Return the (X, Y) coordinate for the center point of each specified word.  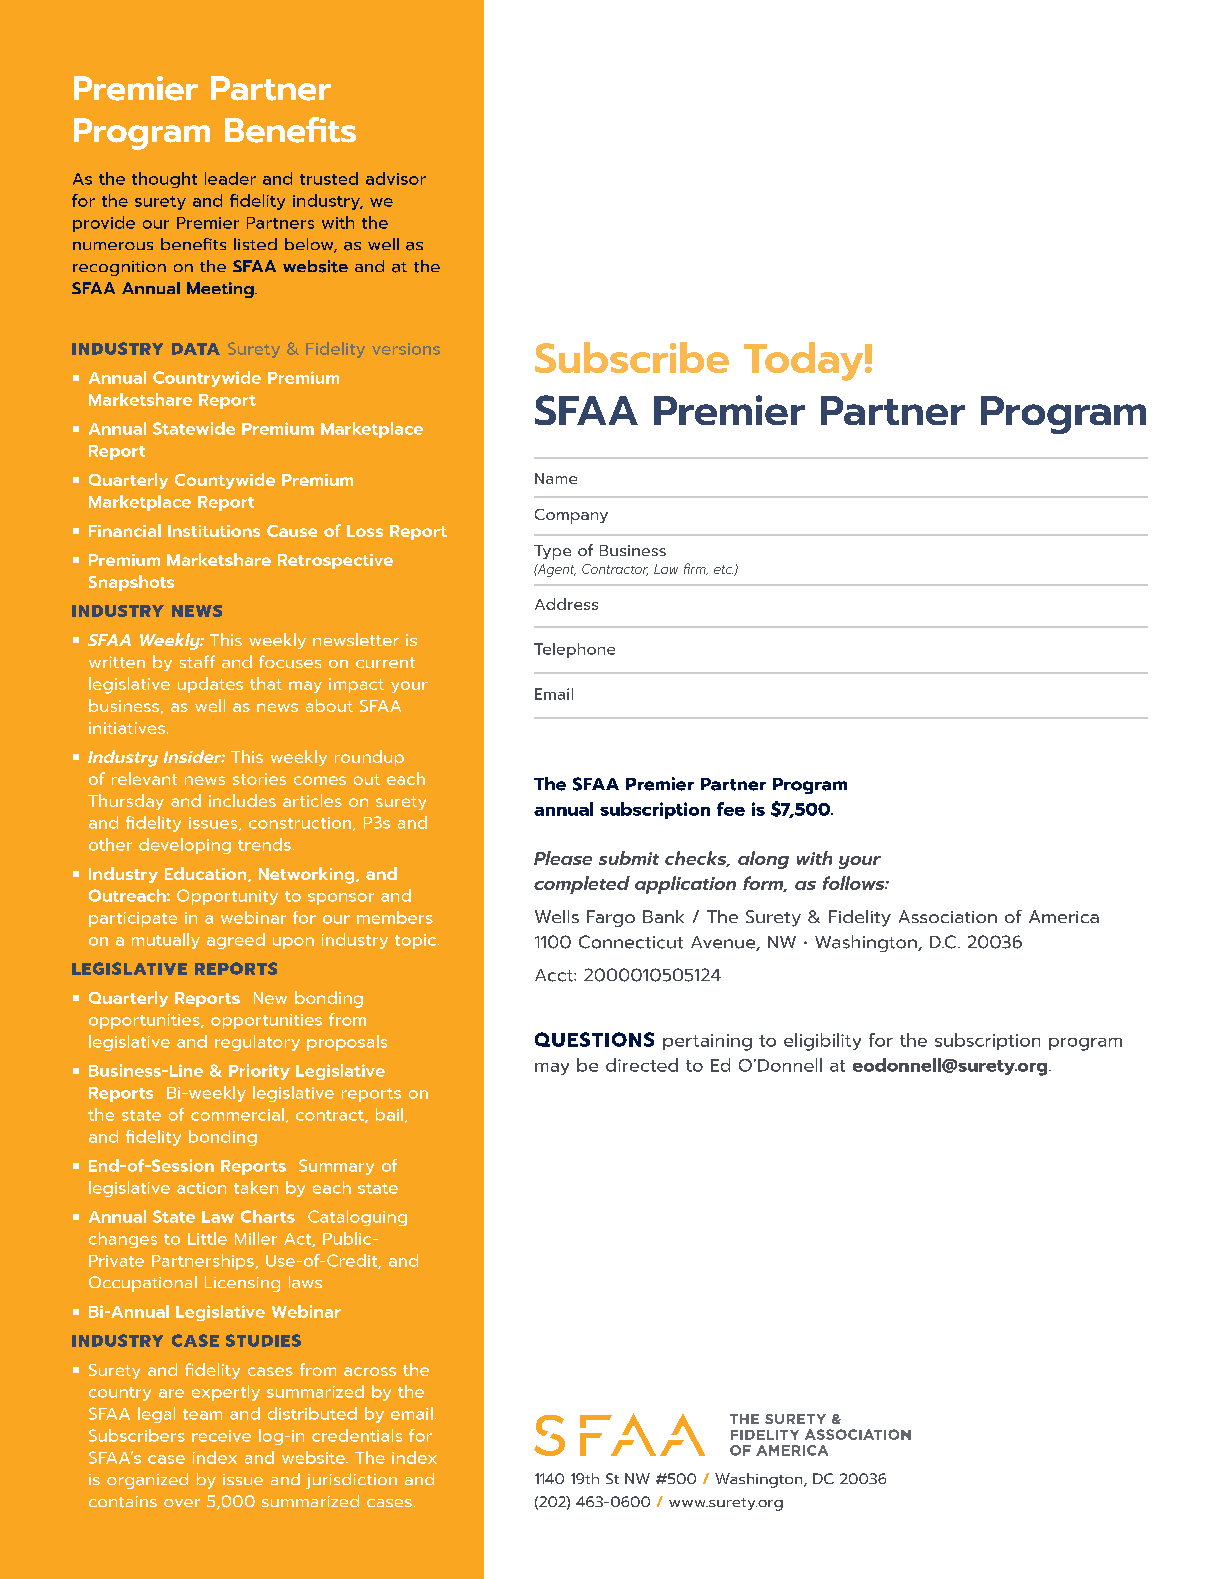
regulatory (257, 1043)
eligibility (822, 1042)
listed (255, 244)
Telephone (574, 650)
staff (197, 661)
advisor (396, 178)
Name (556, 478)
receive (221, 1436)
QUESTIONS (594, 1039)
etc (723, 569)
